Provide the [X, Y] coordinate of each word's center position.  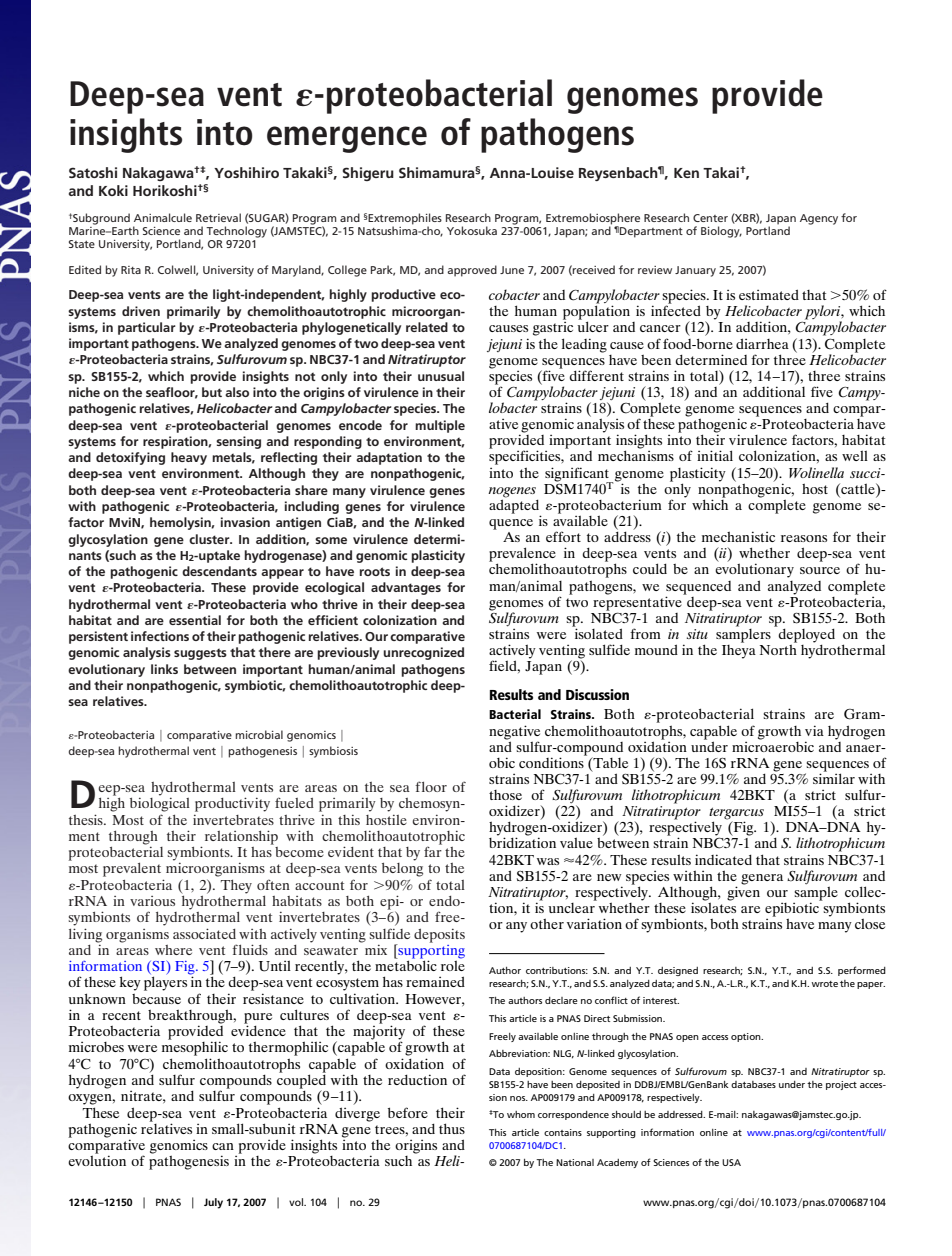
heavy [189, 458]
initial [715, 455]
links [164, 669]
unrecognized [423, 653]
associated [204, 933]
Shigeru [368, 174]
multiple [440, 426]
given [743, 892]
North [778, 648]
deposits [439, 936]
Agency [819, 219]
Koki [113, 190]
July [213, 1203]
